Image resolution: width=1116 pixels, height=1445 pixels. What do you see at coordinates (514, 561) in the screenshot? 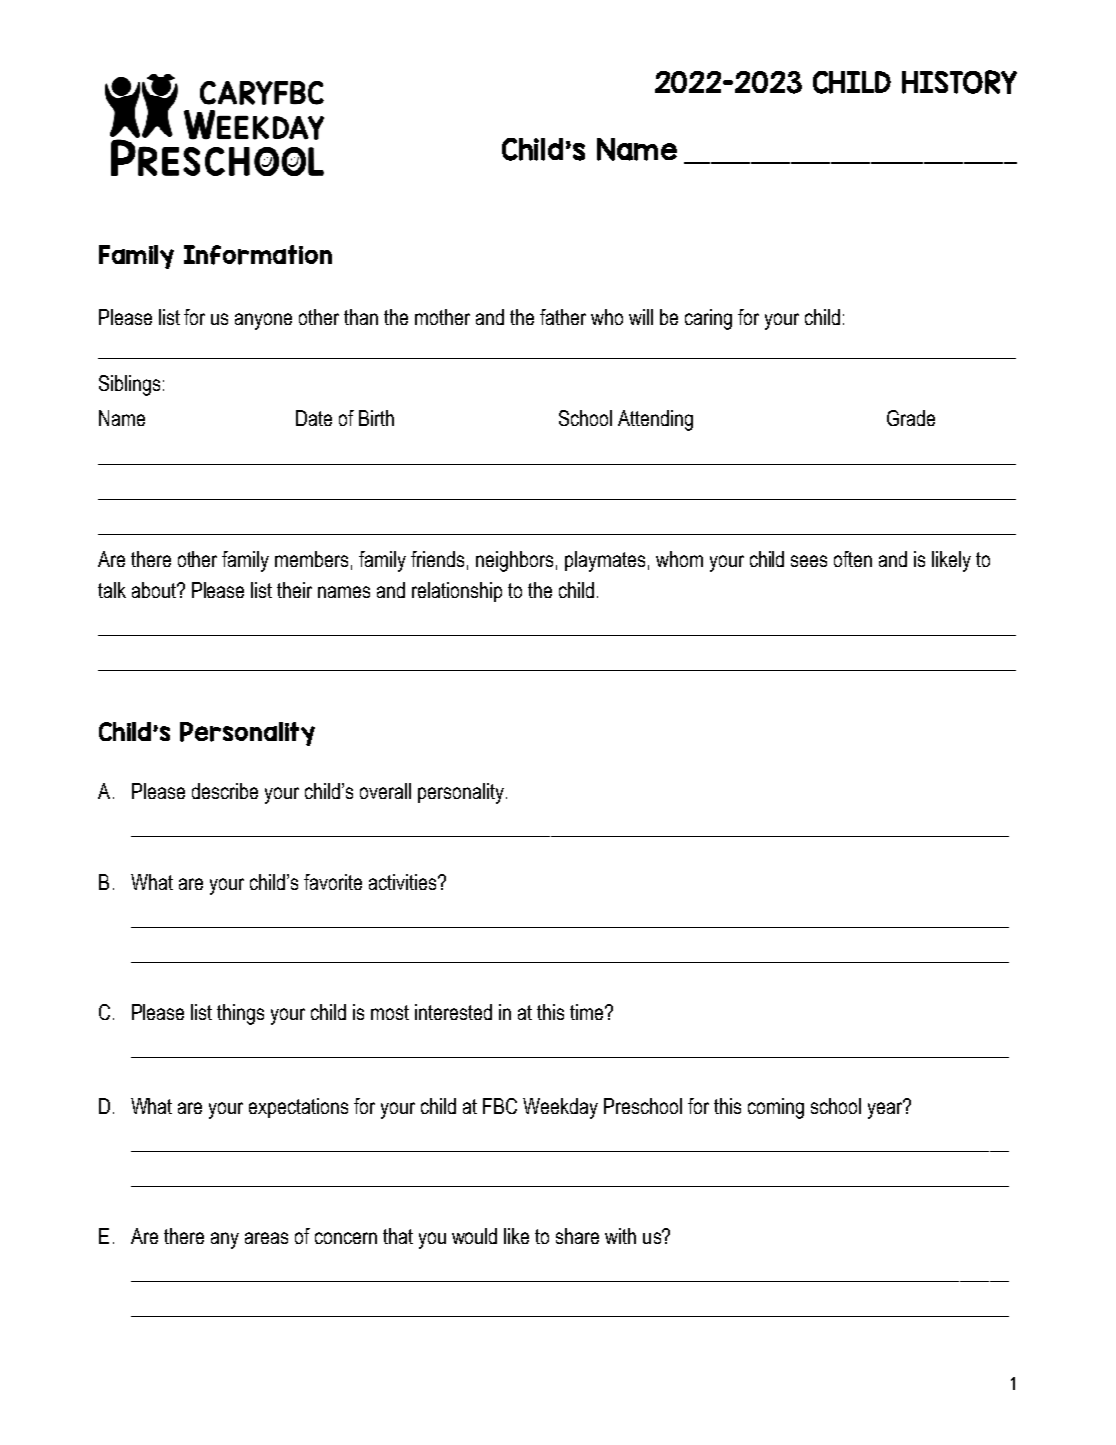
I see `neighbors` at bounding box center [514, 561].
